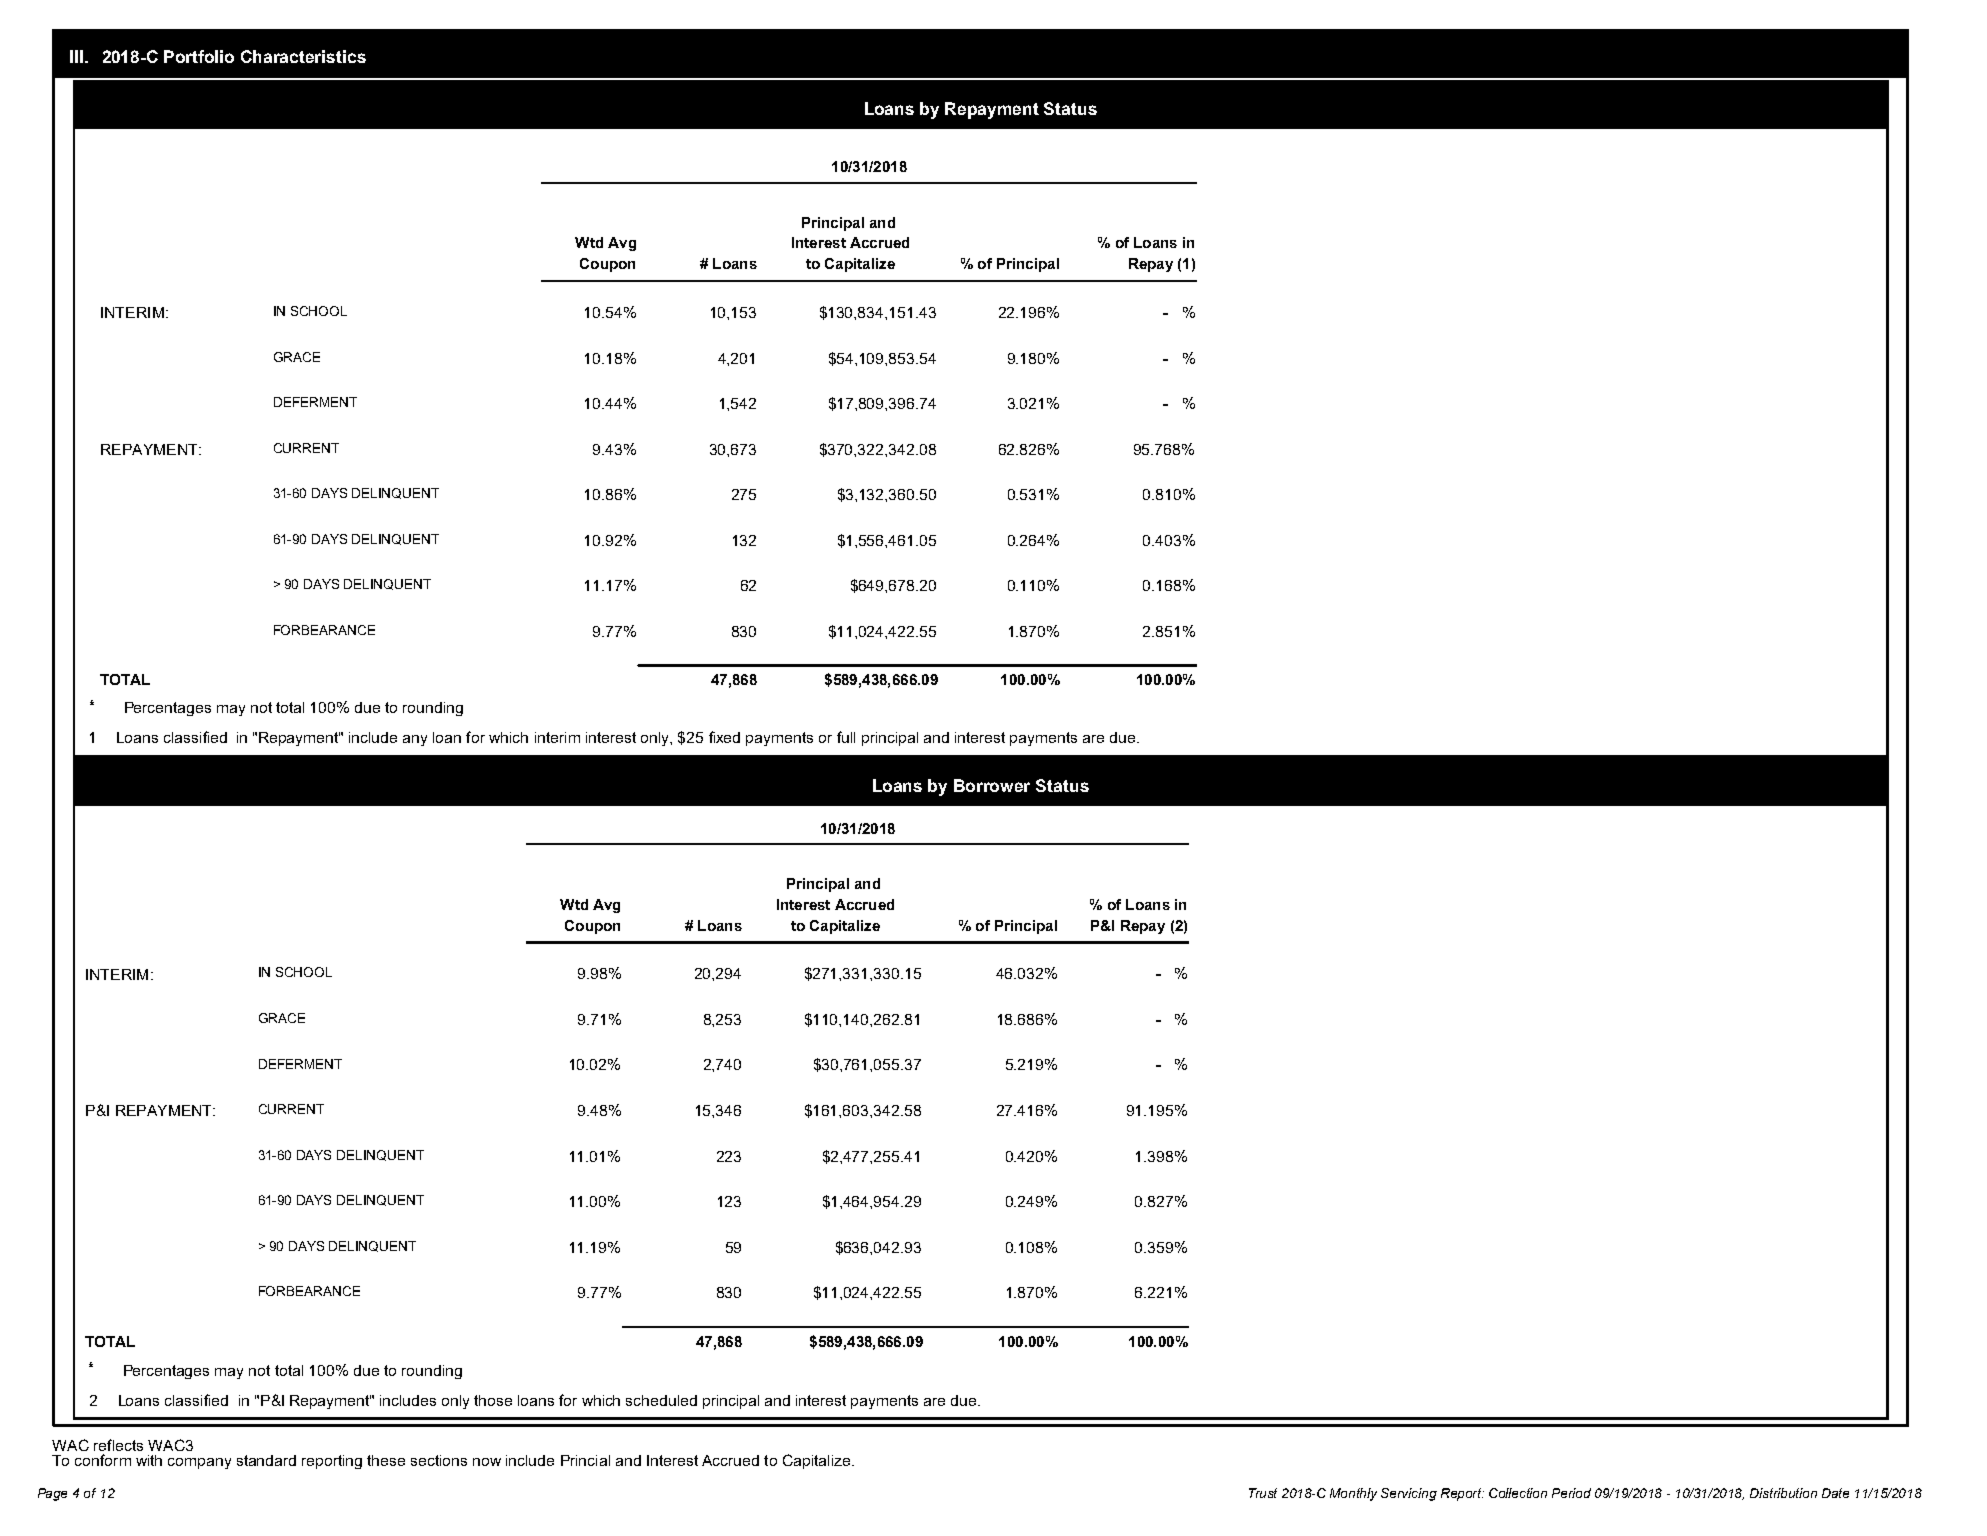  Describe the element at coordinates (76, 56) in the image. I see `III` at that location.
